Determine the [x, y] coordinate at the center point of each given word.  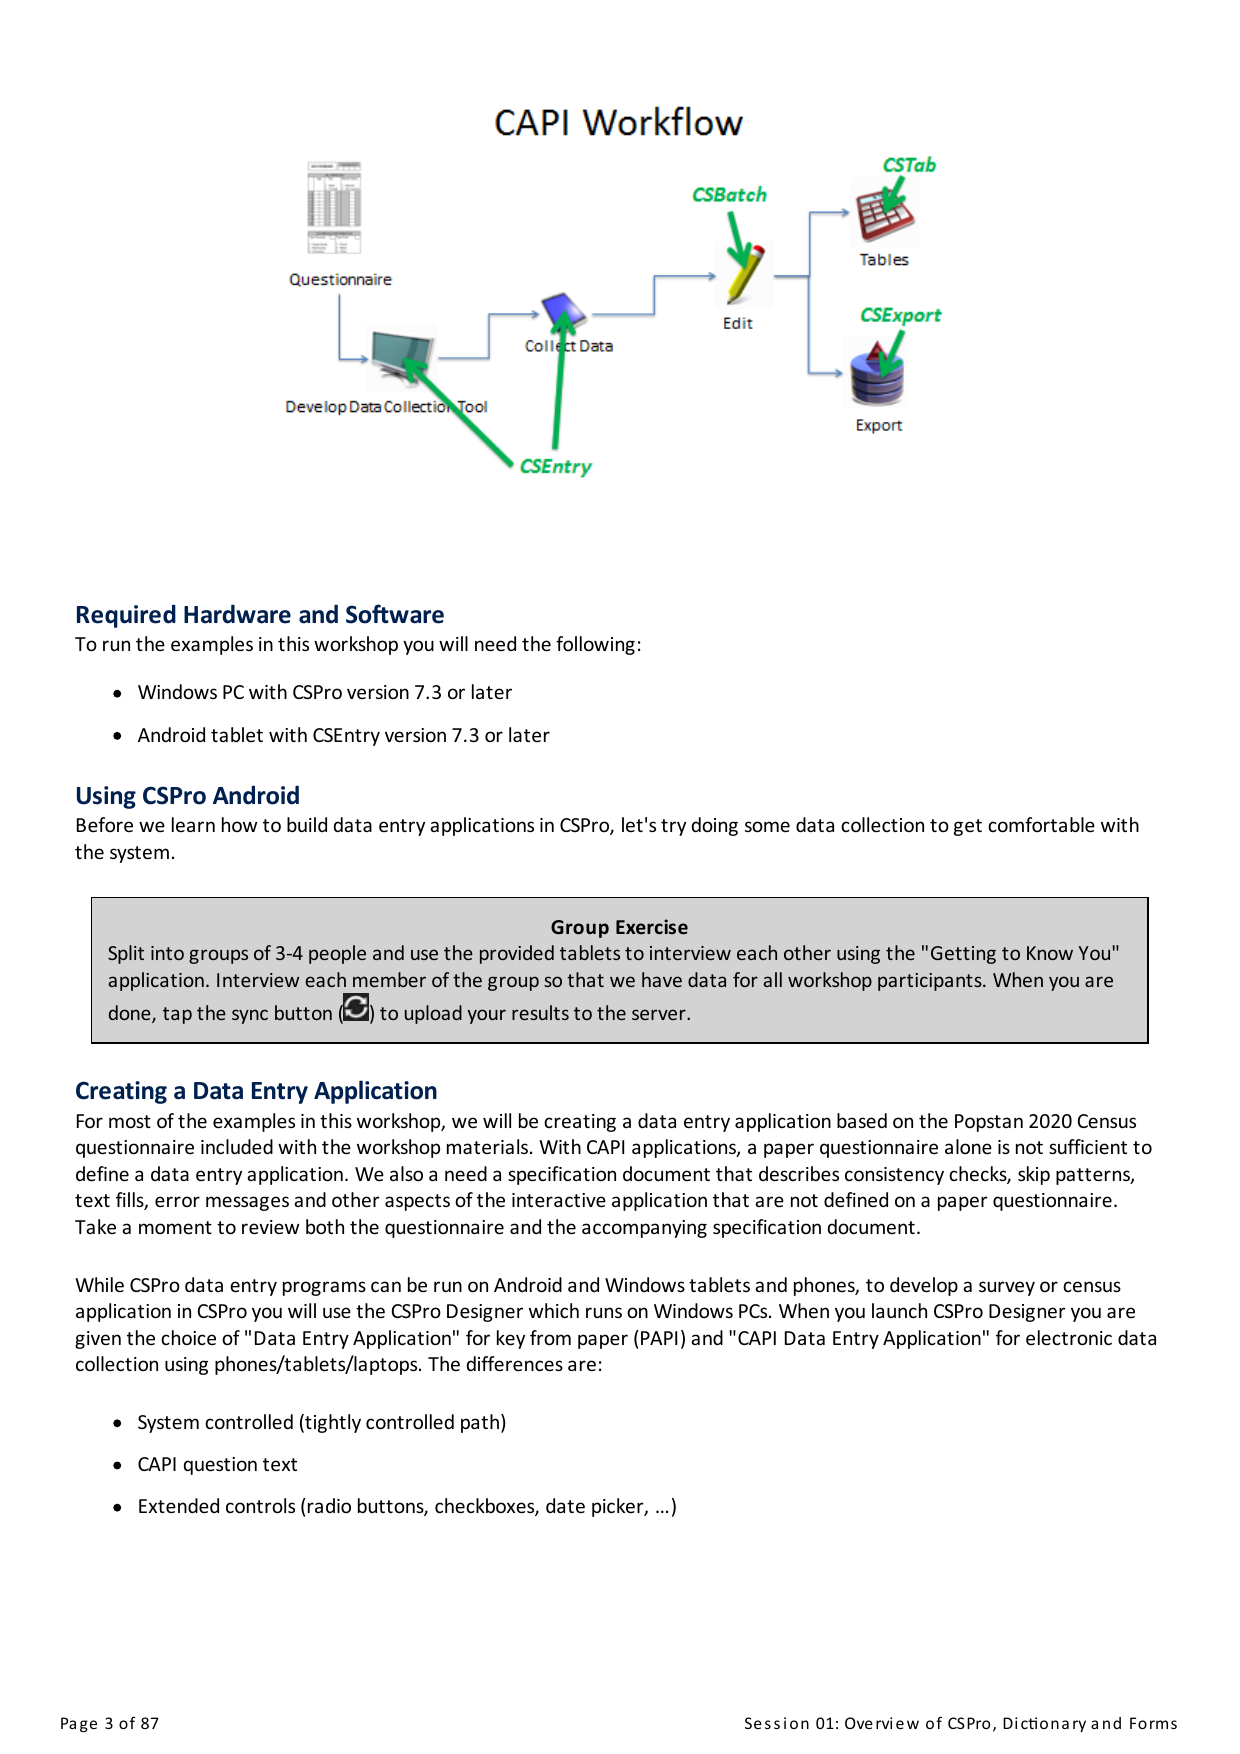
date [565, 1506]
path [481, 1423]
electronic [1069, 1338]
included [237, 1147]
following [595, 645]
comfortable [1041, 825]
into [167, 953]
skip [1034, 1175]
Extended [179, 1506]
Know [1050, 953]
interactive [559, 1200]
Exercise [652, 927]
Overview [882, 1723]
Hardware [237, 614]
